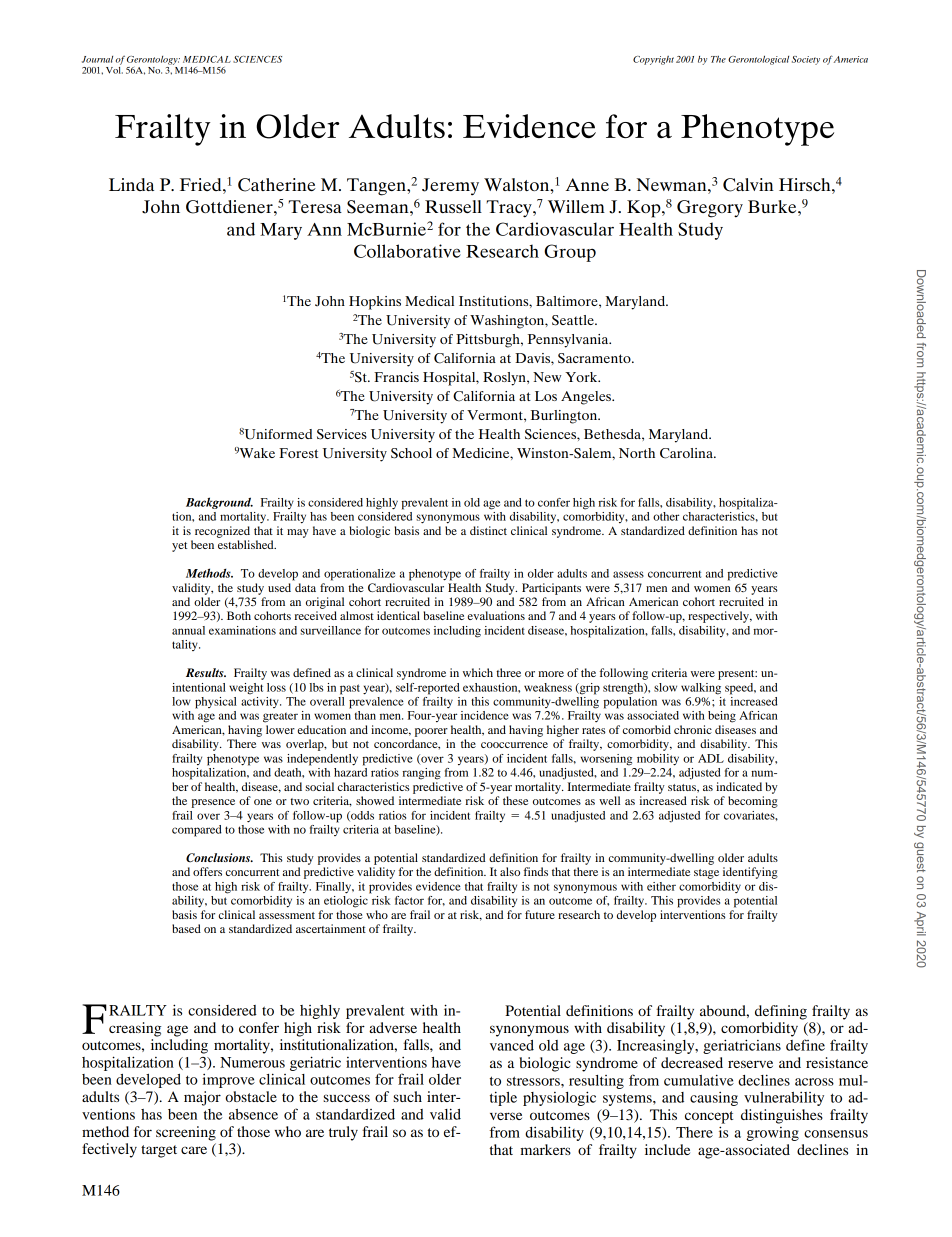  I want to click on walking, so click(701, 689).
